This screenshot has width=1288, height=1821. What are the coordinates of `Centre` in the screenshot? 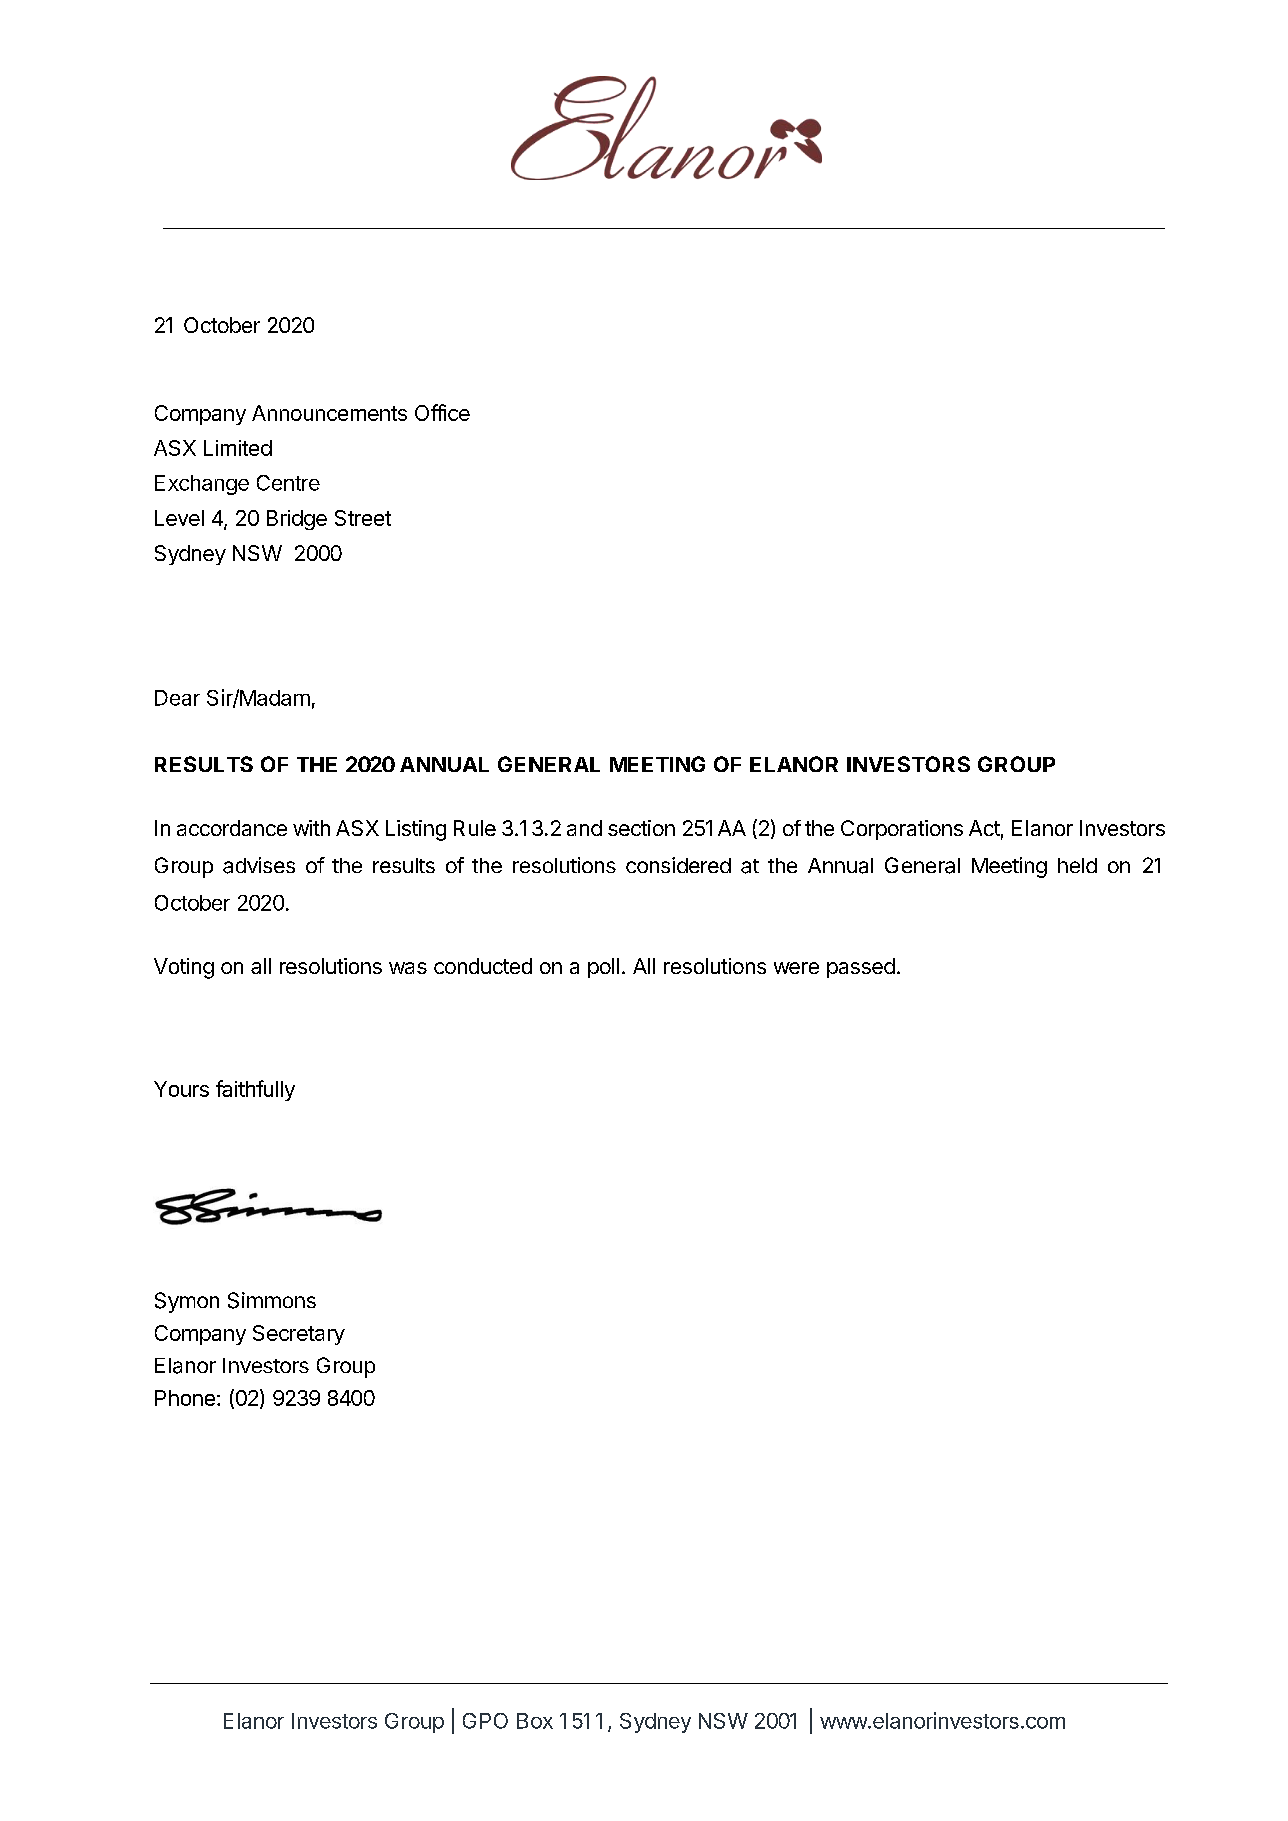 It's located at (288, 483).
